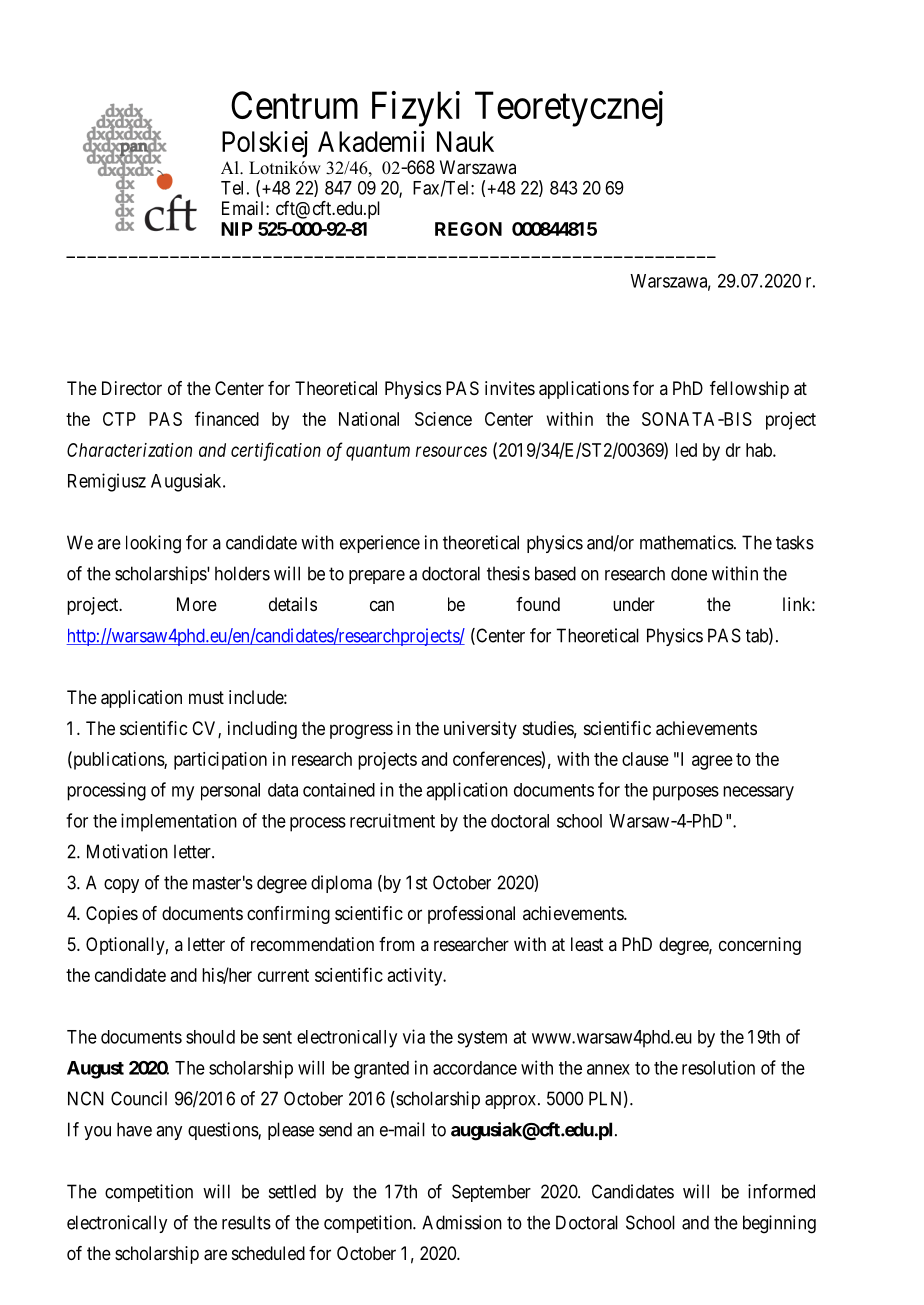 The height and width of the screenshot is (1305, 924). I want to click on looking, so click(153, 544).
